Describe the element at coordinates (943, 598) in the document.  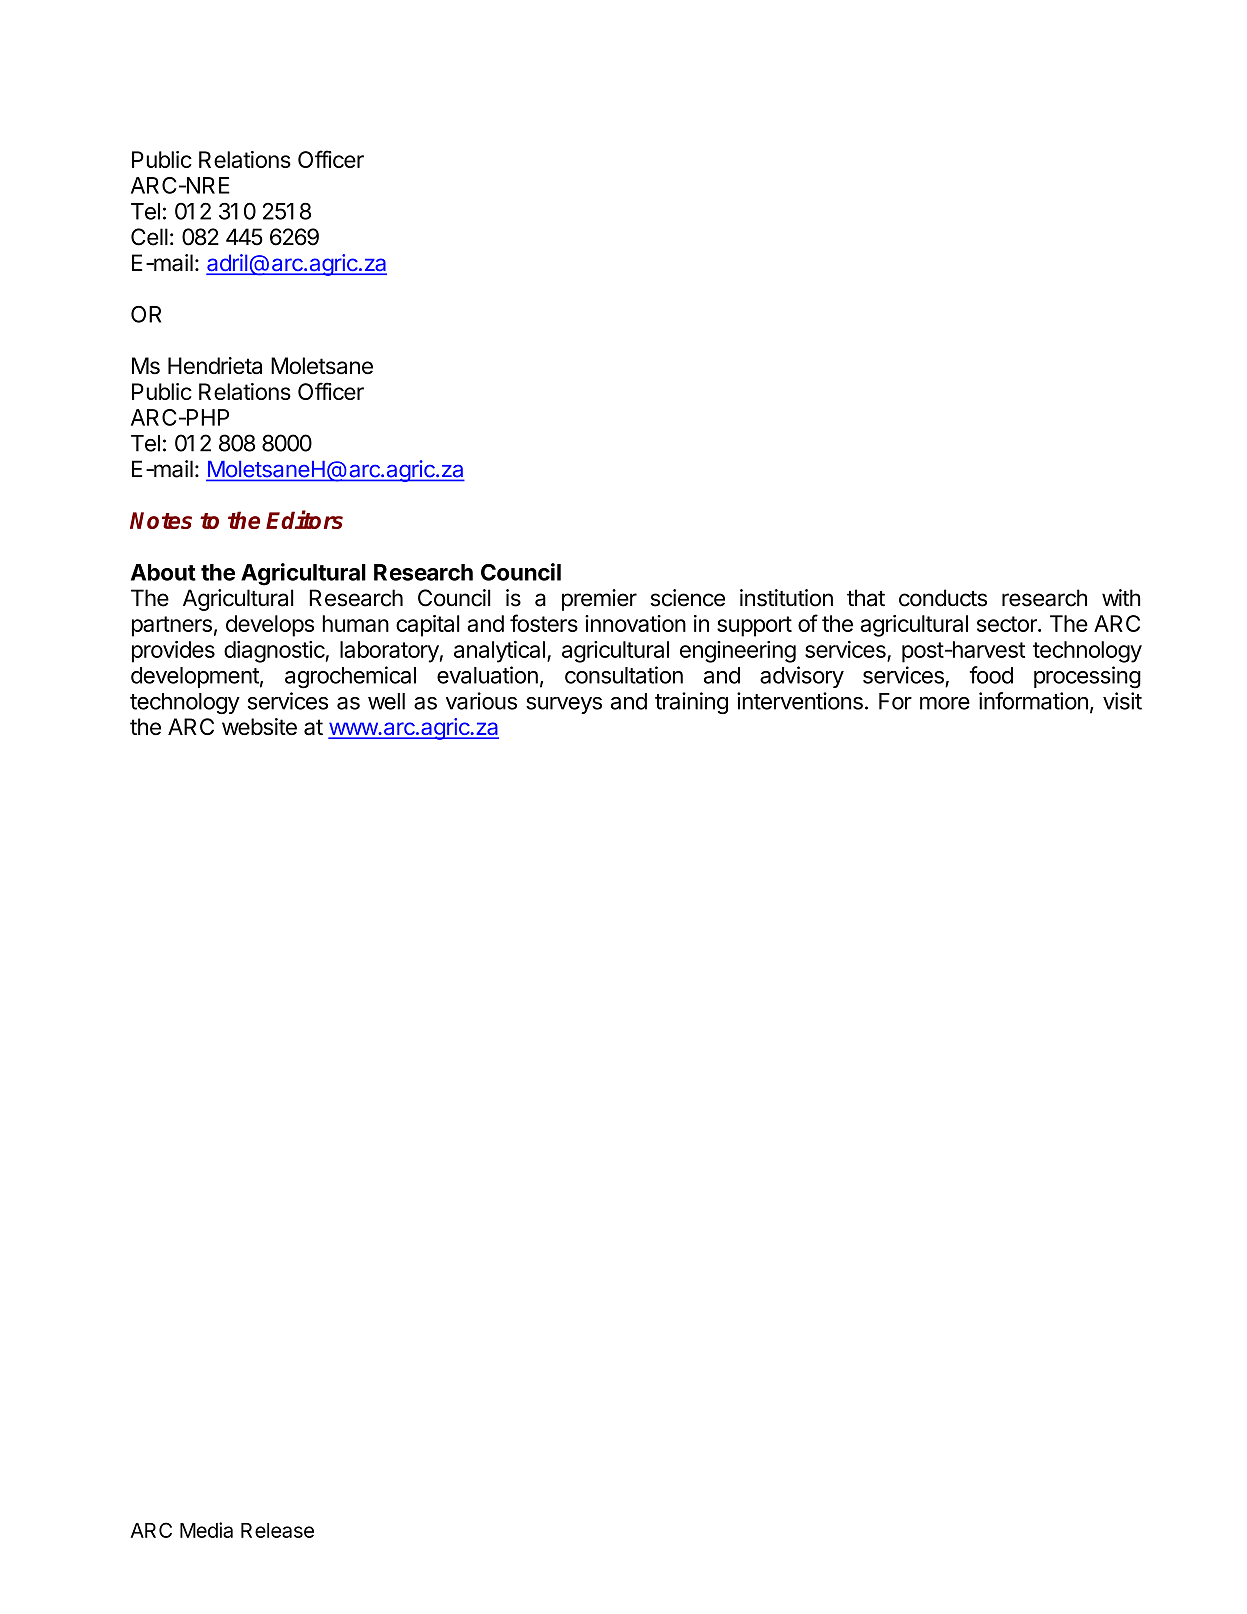
I see `conducts` at that location.
